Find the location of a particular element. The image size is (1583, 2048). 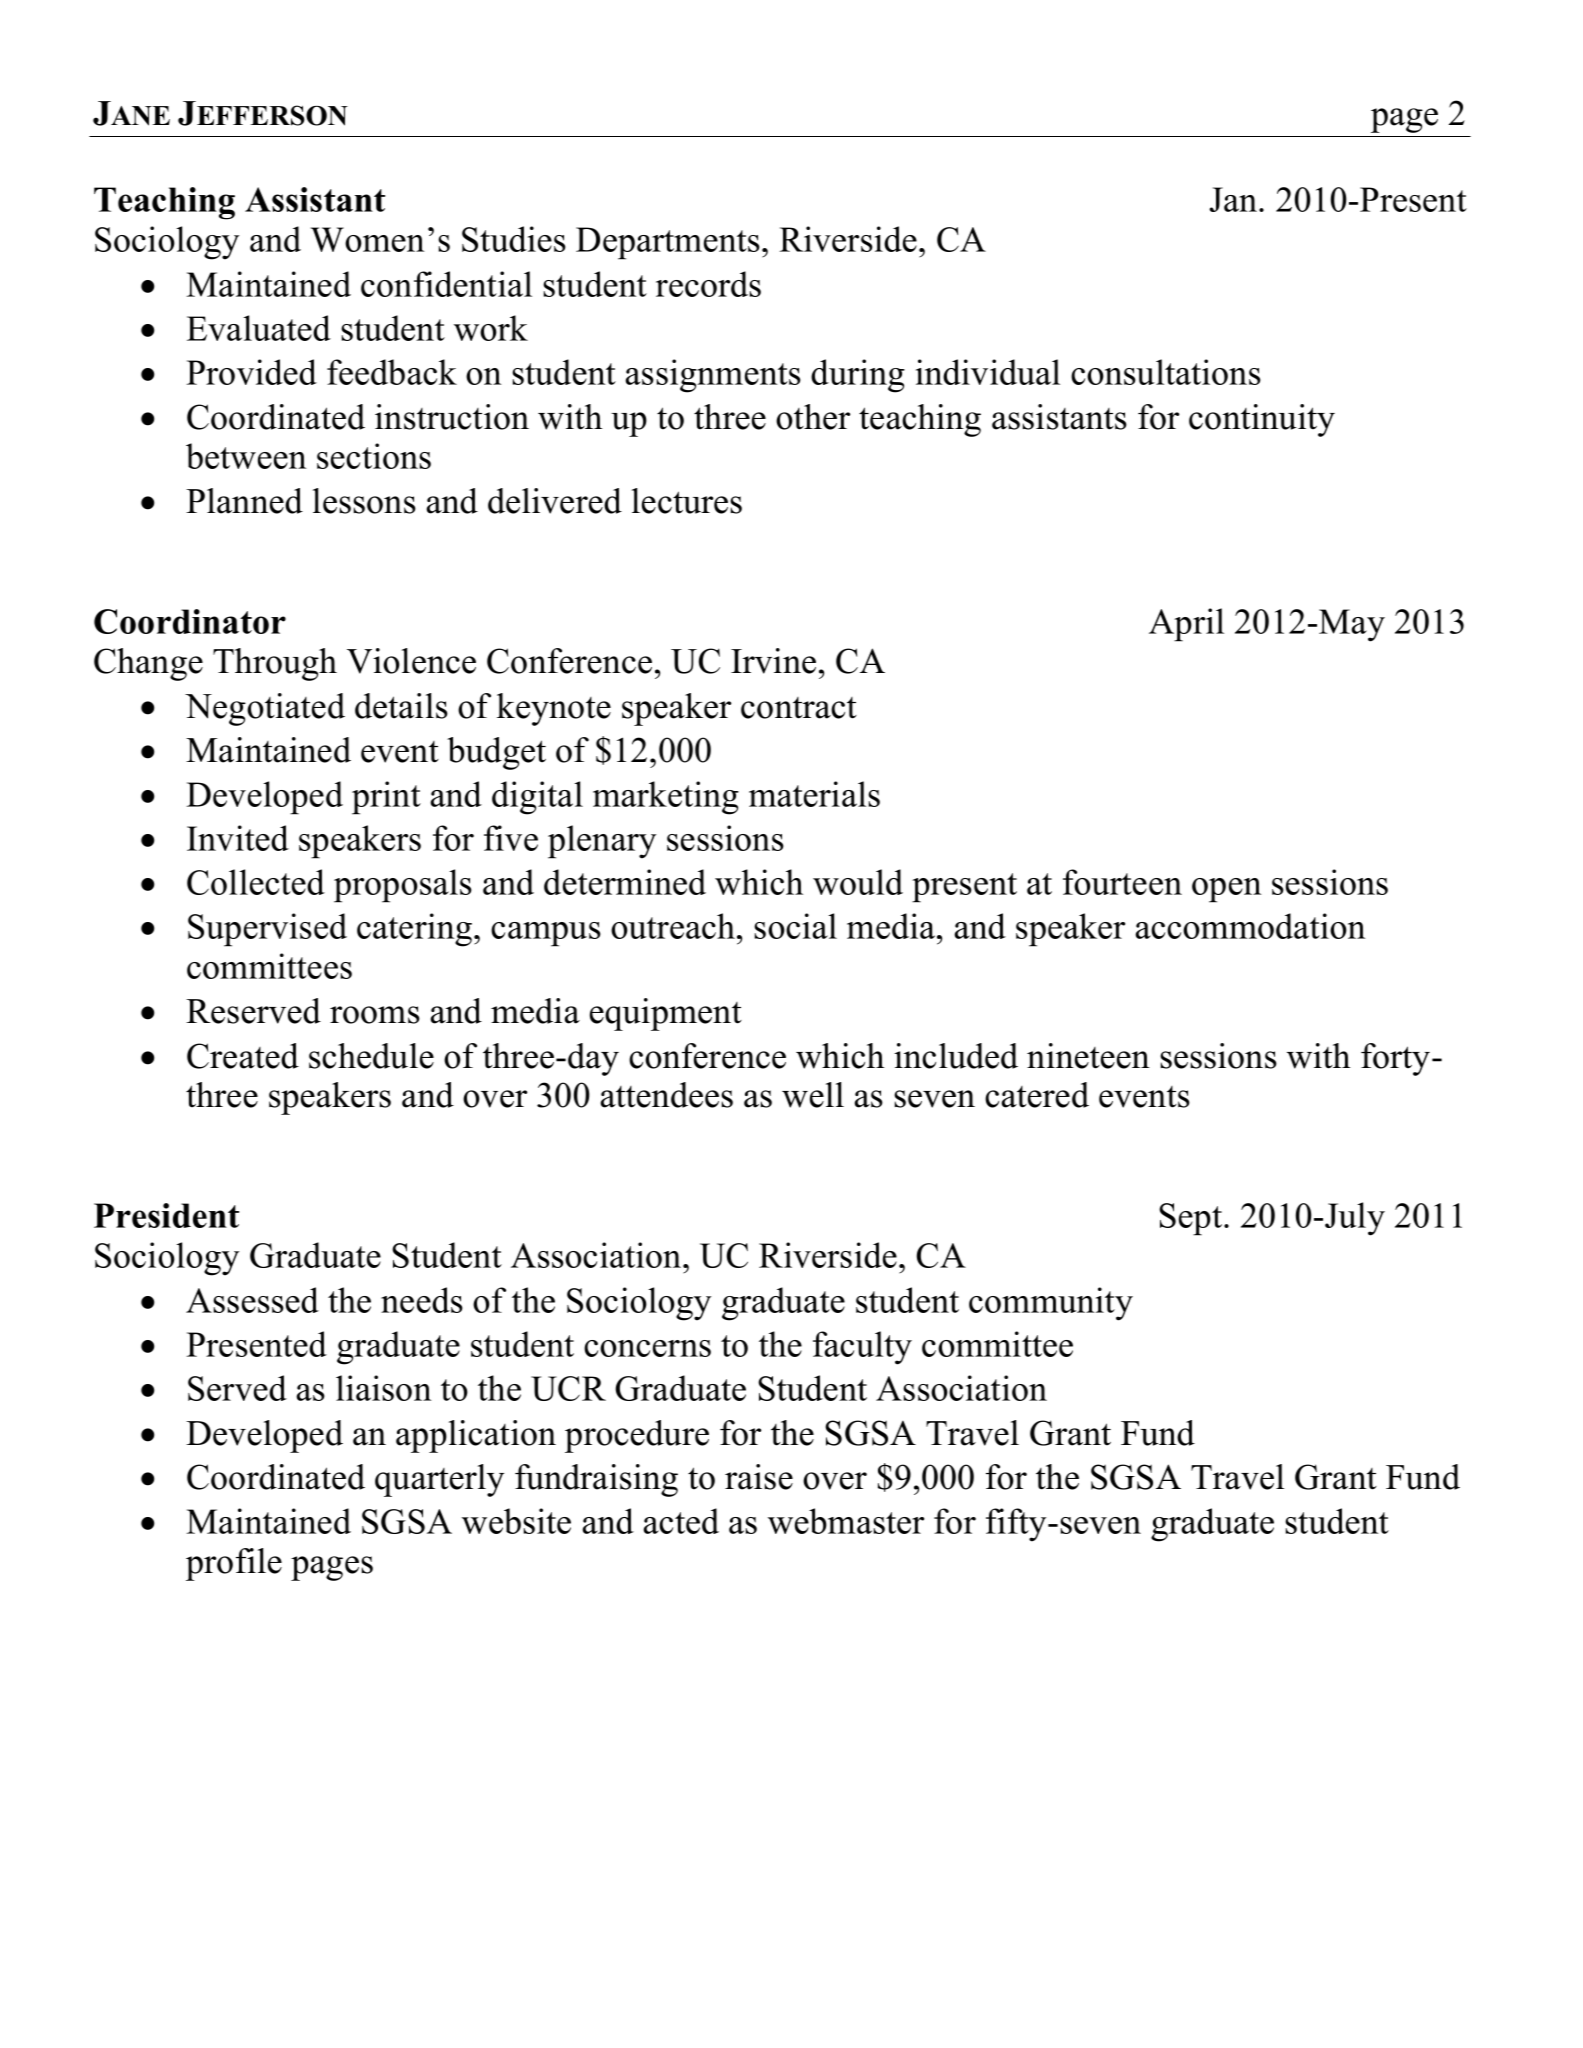

President is located at coordinates (166, 1215).
